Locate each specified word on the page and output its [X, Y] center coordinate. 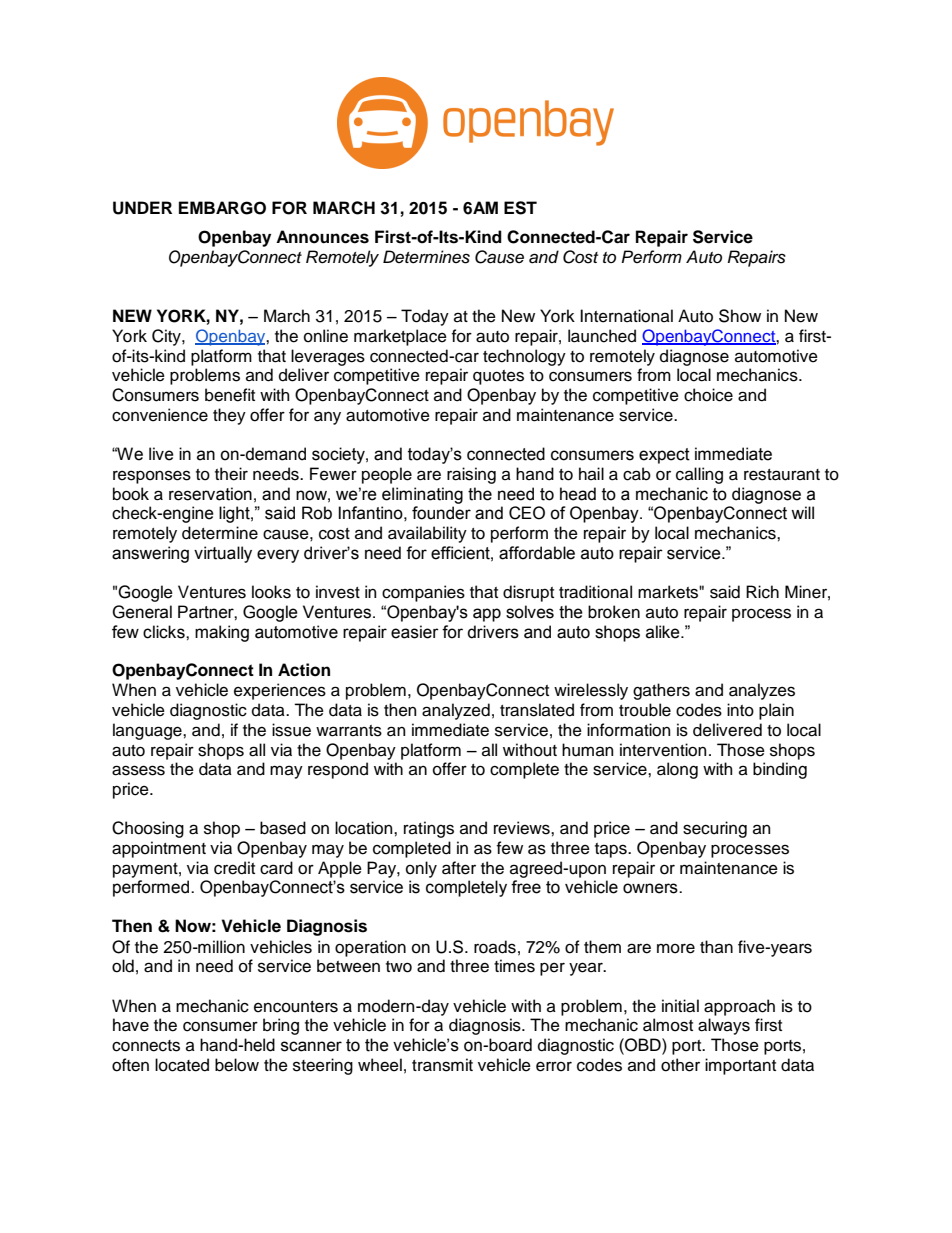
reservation [210, 494]
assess [138, 770]
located [182, 1065]
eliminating [422, 495]
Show [740, 316]
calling [699, 475]
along [677, 770]
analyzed [456, 711]
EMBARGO [222, 208]
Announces [322, 237]
